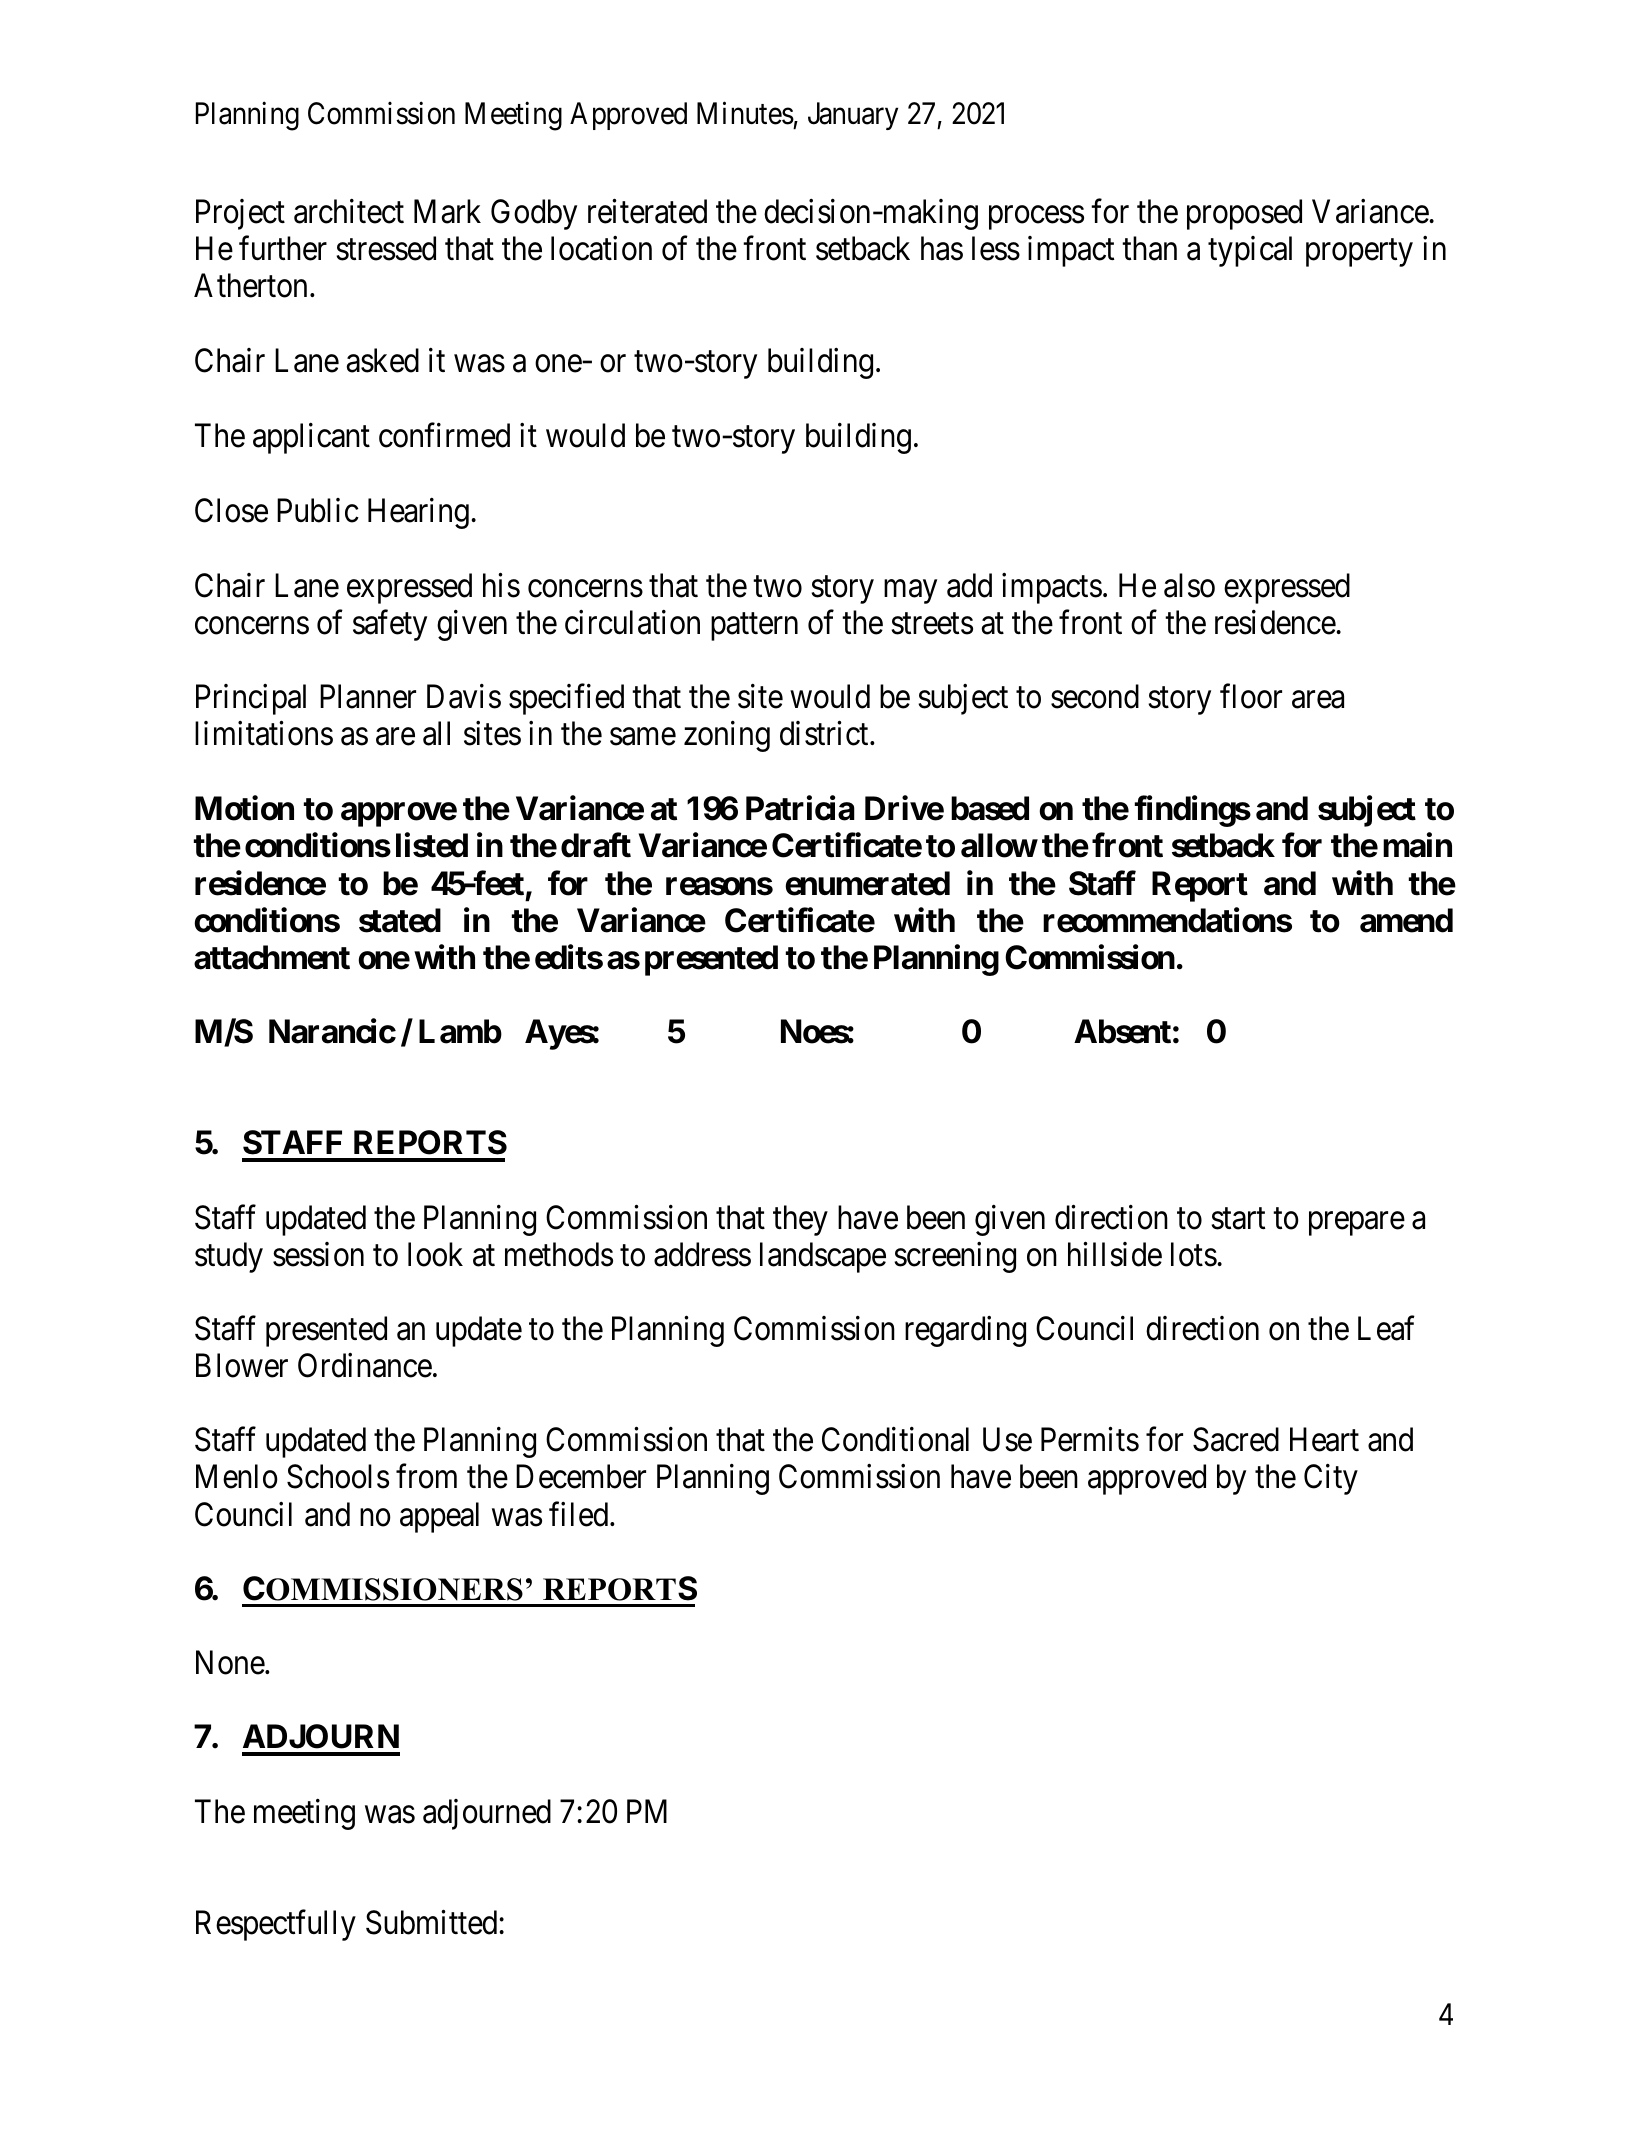 The width and height of the document is (1646, 2130). What do you see at coordinates (433, 1922) in the document?
I see `Submitted` at bounding box center [433, 1922].
